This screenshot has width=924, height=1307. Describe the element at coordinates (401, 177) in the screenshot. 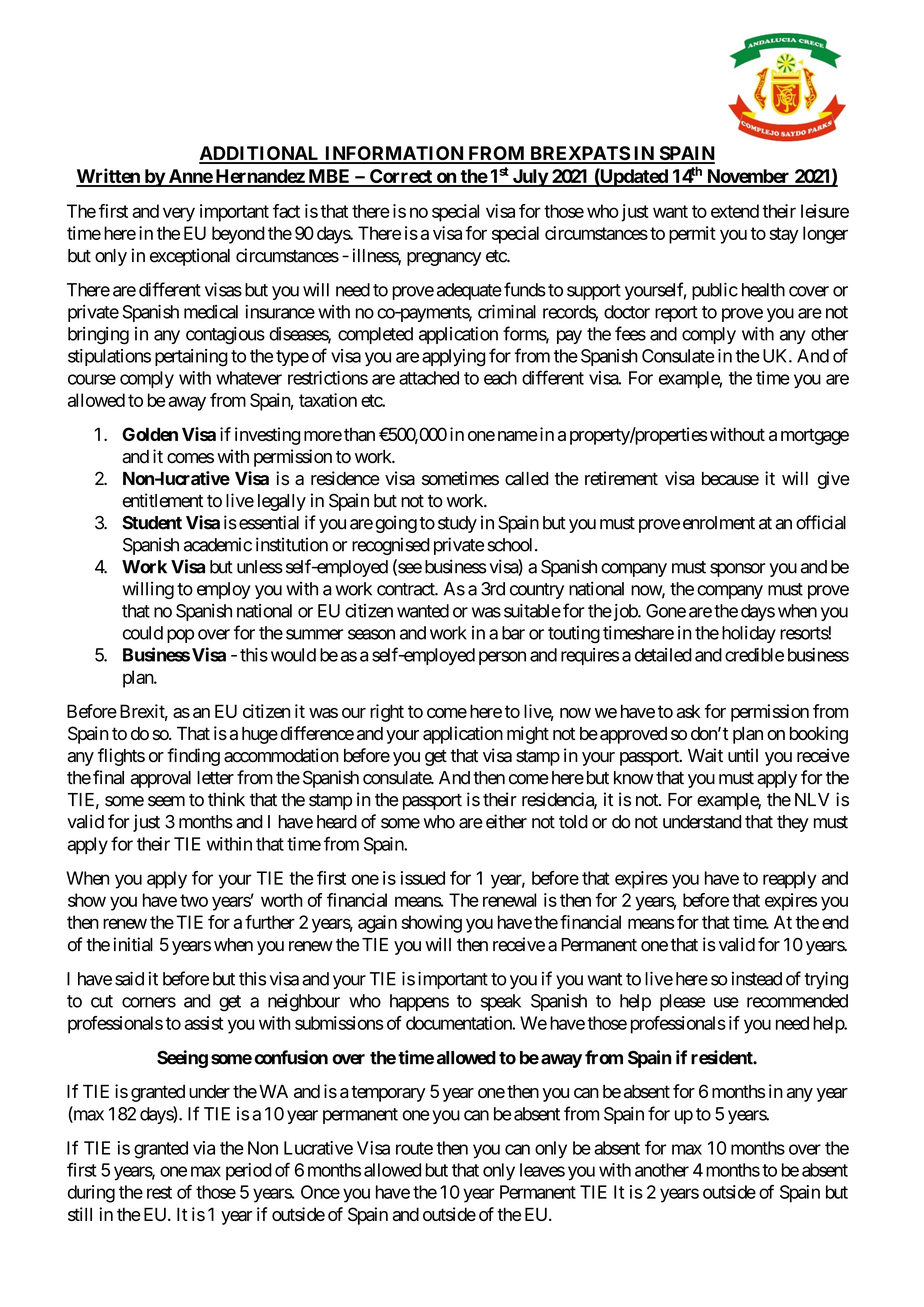

I see `Correct` at that location.
